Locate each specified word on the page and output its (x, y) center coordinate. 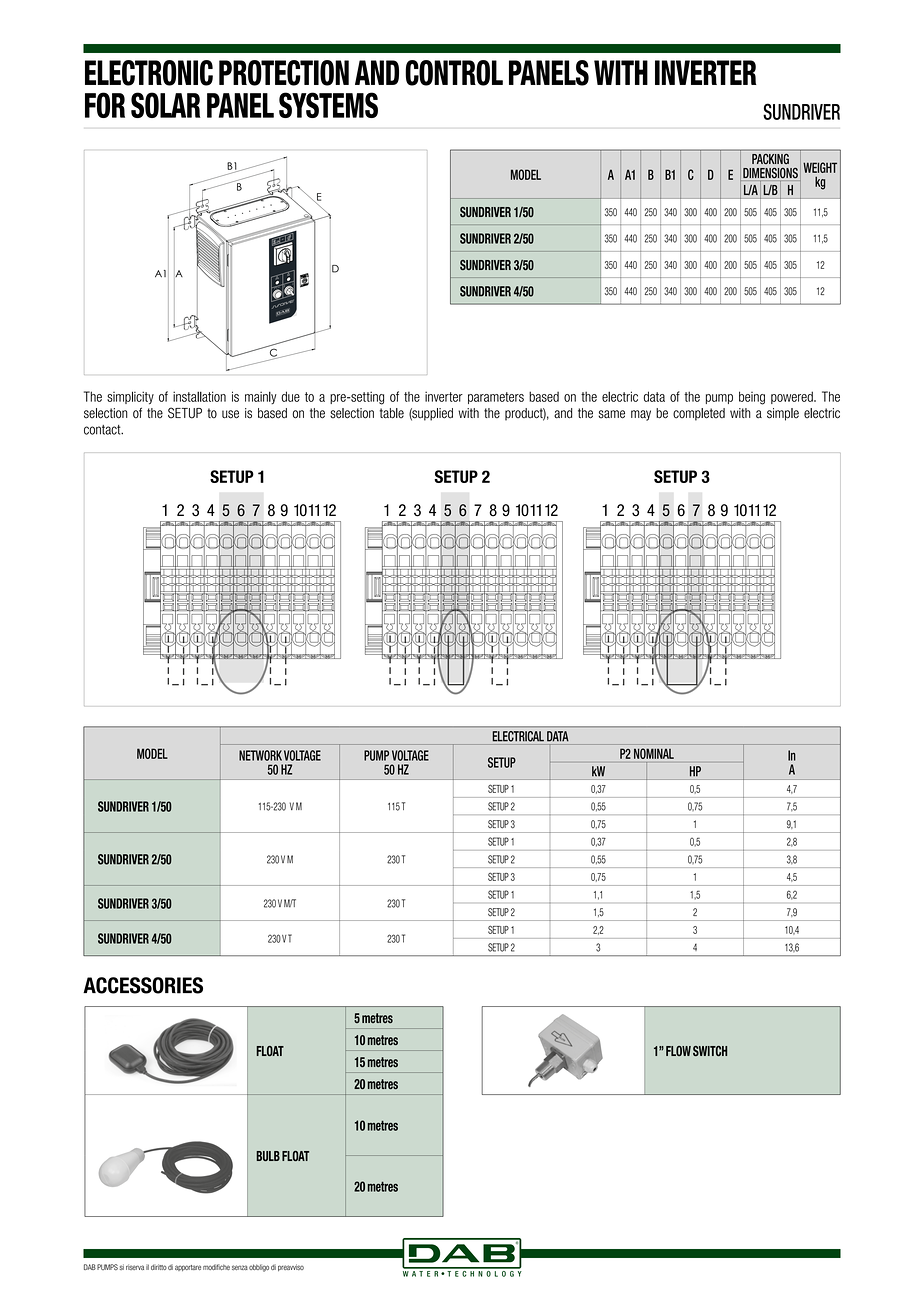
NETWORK (260, 755)
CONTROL (454, 73)
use (230, 414)
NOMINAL (654, 753)
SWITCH (710, 1051)
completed (699, 414)
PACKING (770, 157)
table (392, 413)
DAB (90, 1267)
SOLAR (165, 105)
